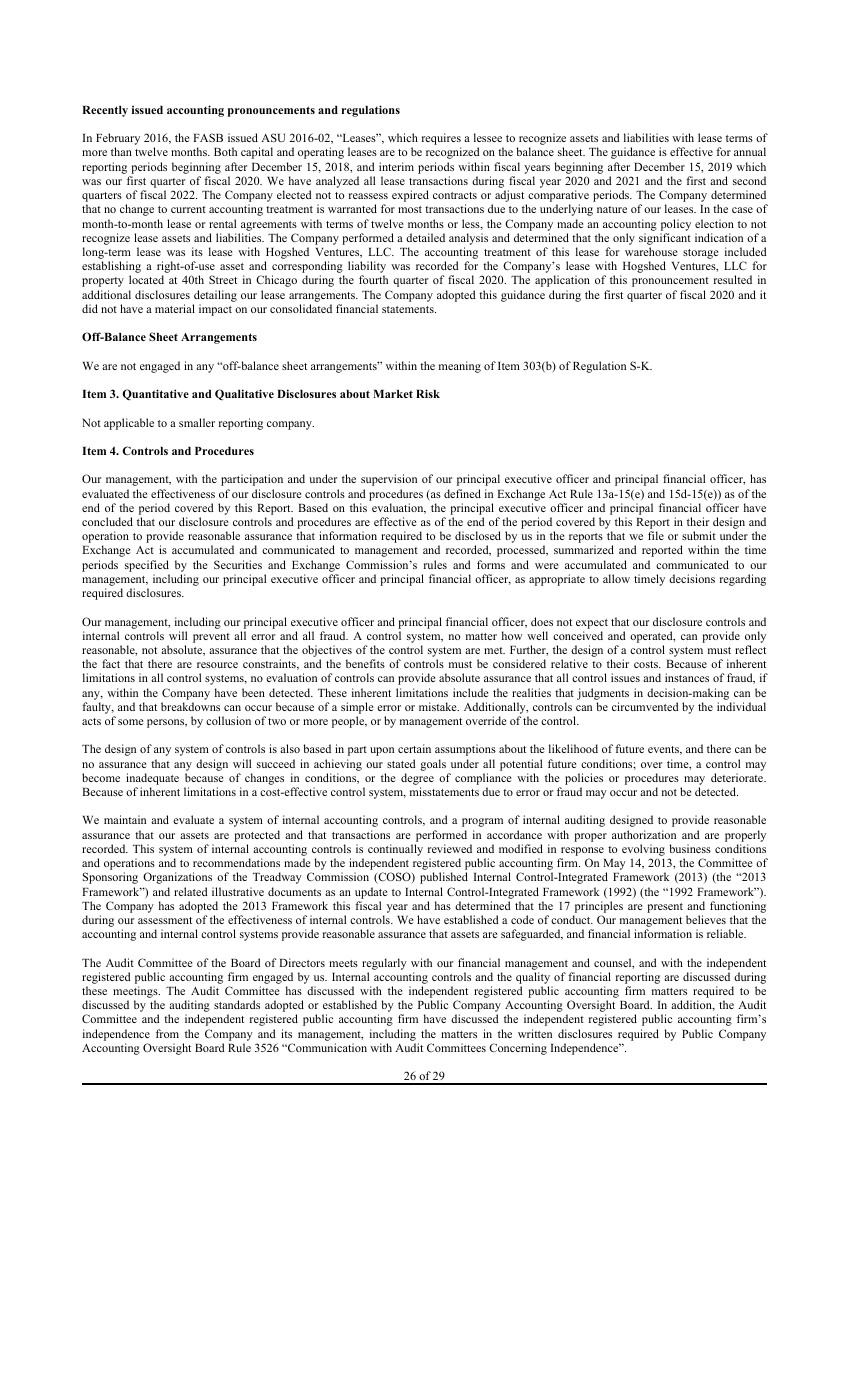 This screenshot has width=849, height=1400. I want to click on reliable, so click(726, 933).
